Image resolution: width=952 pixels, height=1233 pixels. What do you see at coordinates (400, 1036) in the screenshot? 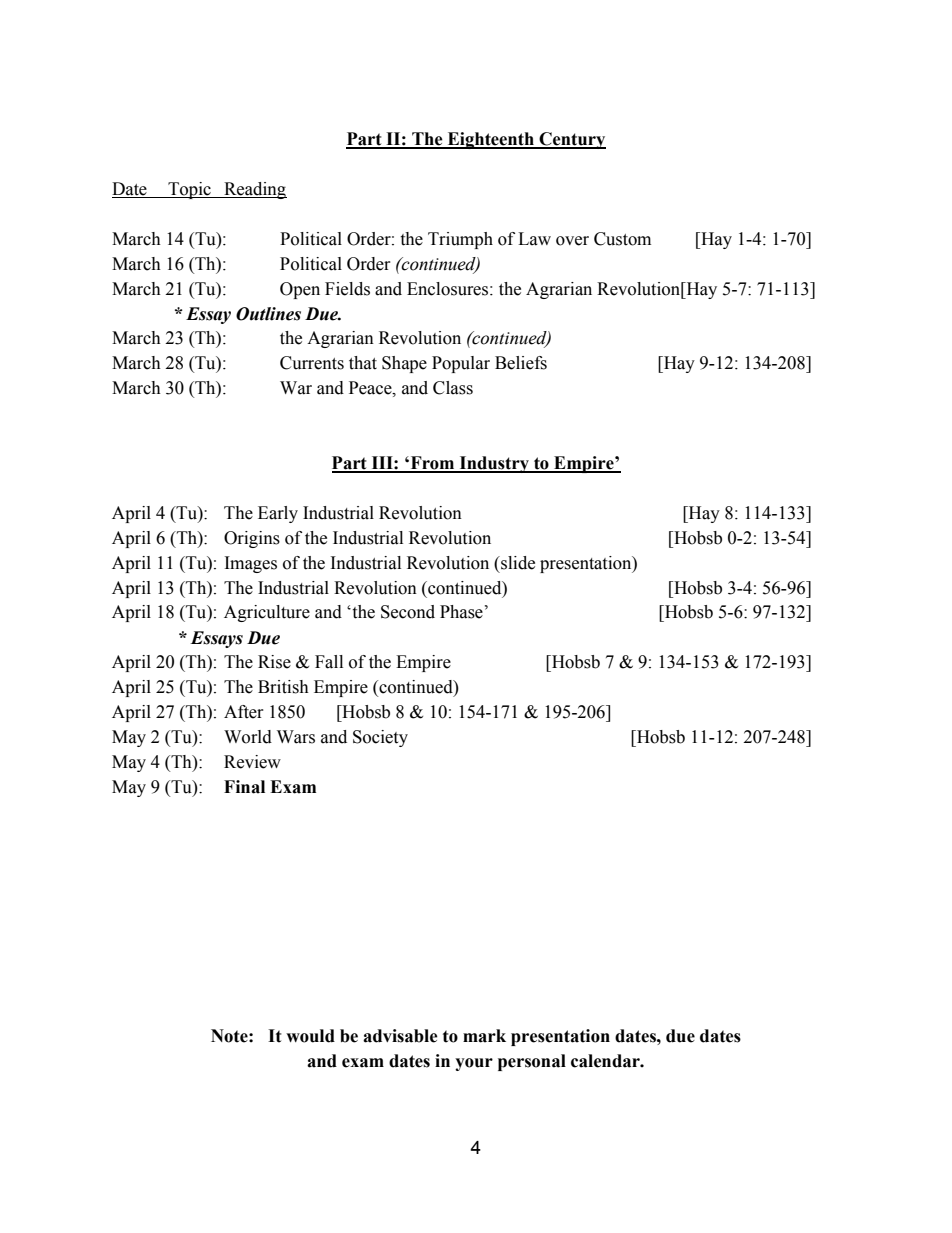
I see `advisable` at bounding box center [400, 1036].
